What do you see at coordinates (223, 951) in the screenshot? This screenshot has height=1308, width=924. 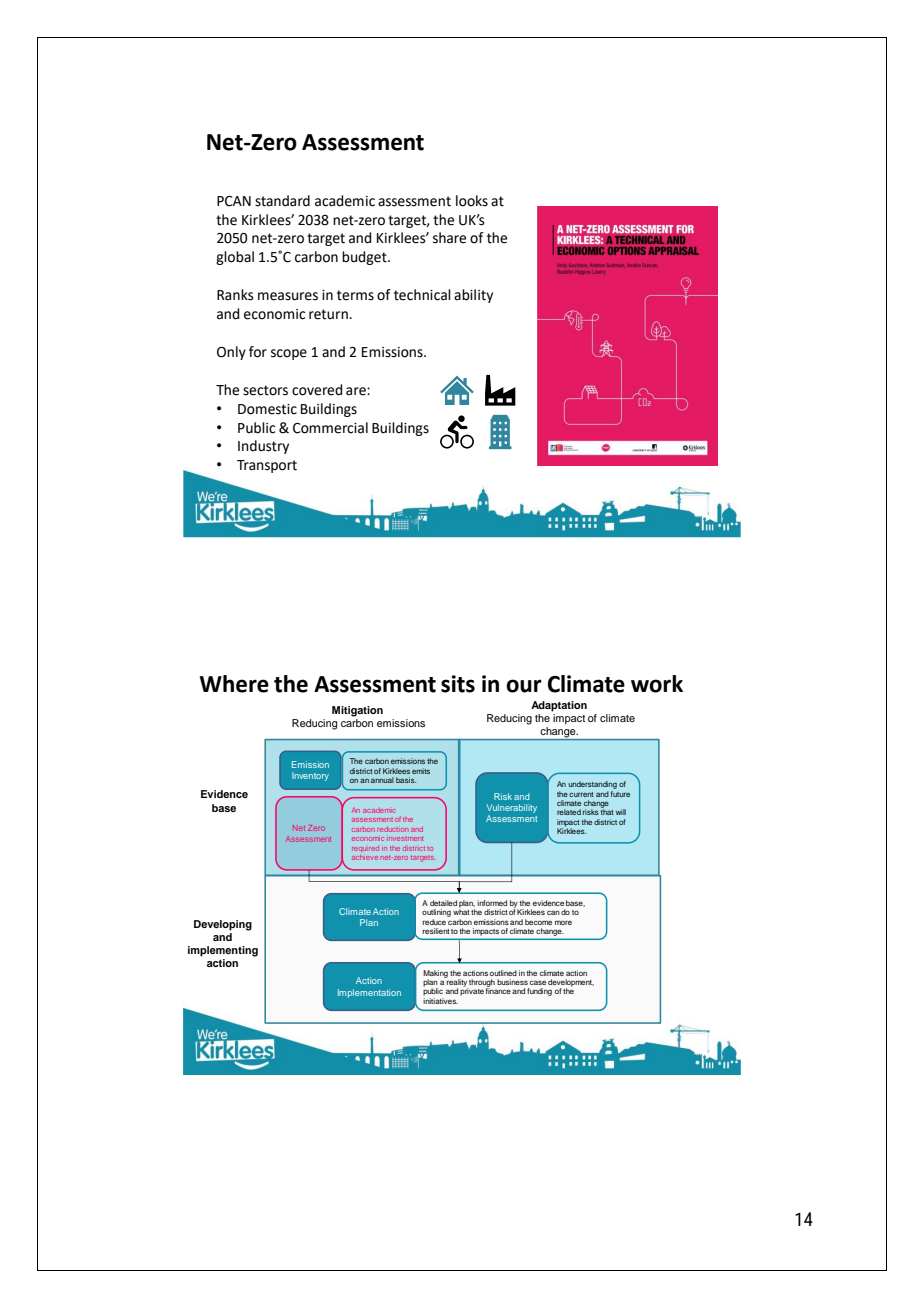 I see `implementing` at bounding box center [223, 951].
